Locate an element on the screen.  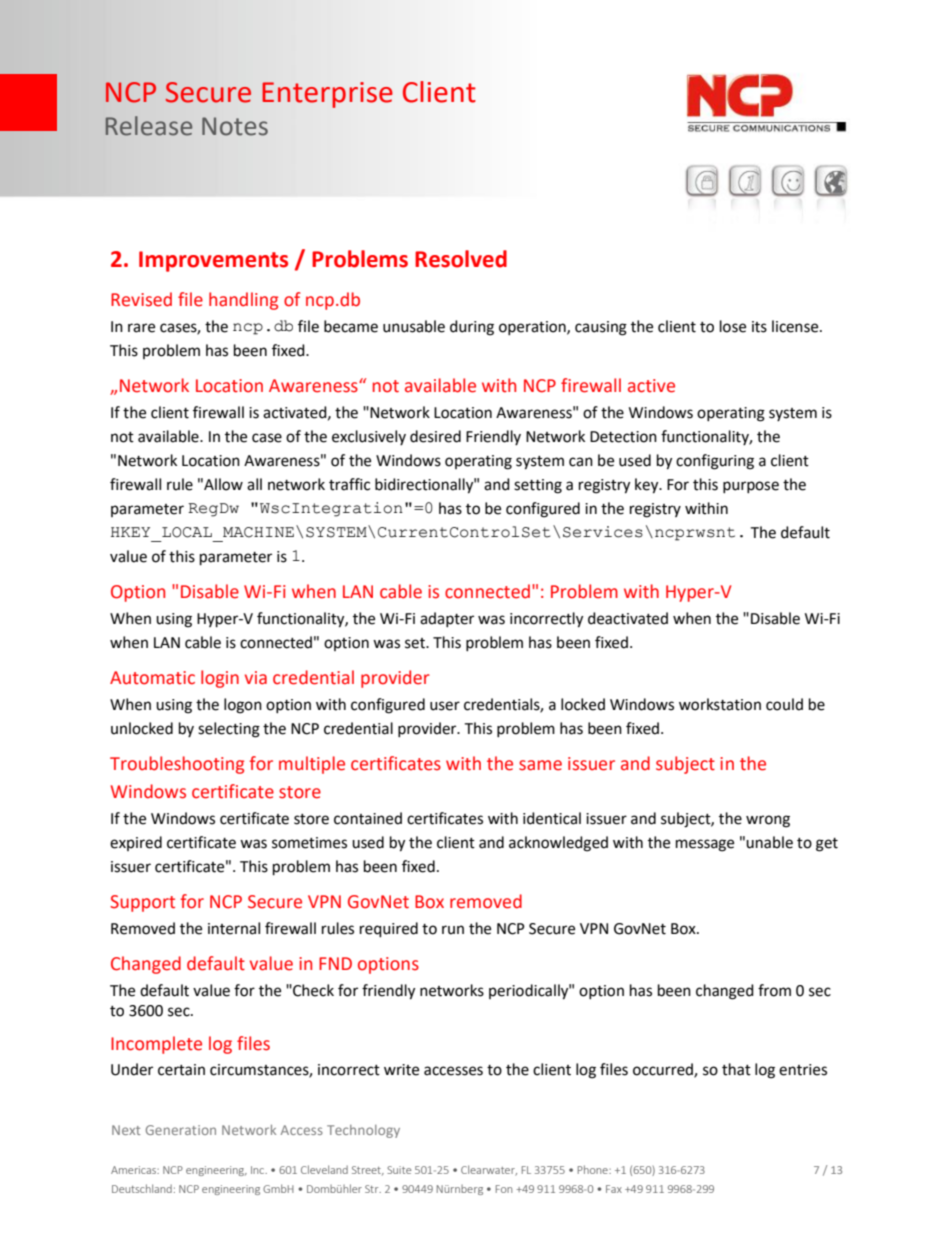
desired is located at coordinates (435, 436).
